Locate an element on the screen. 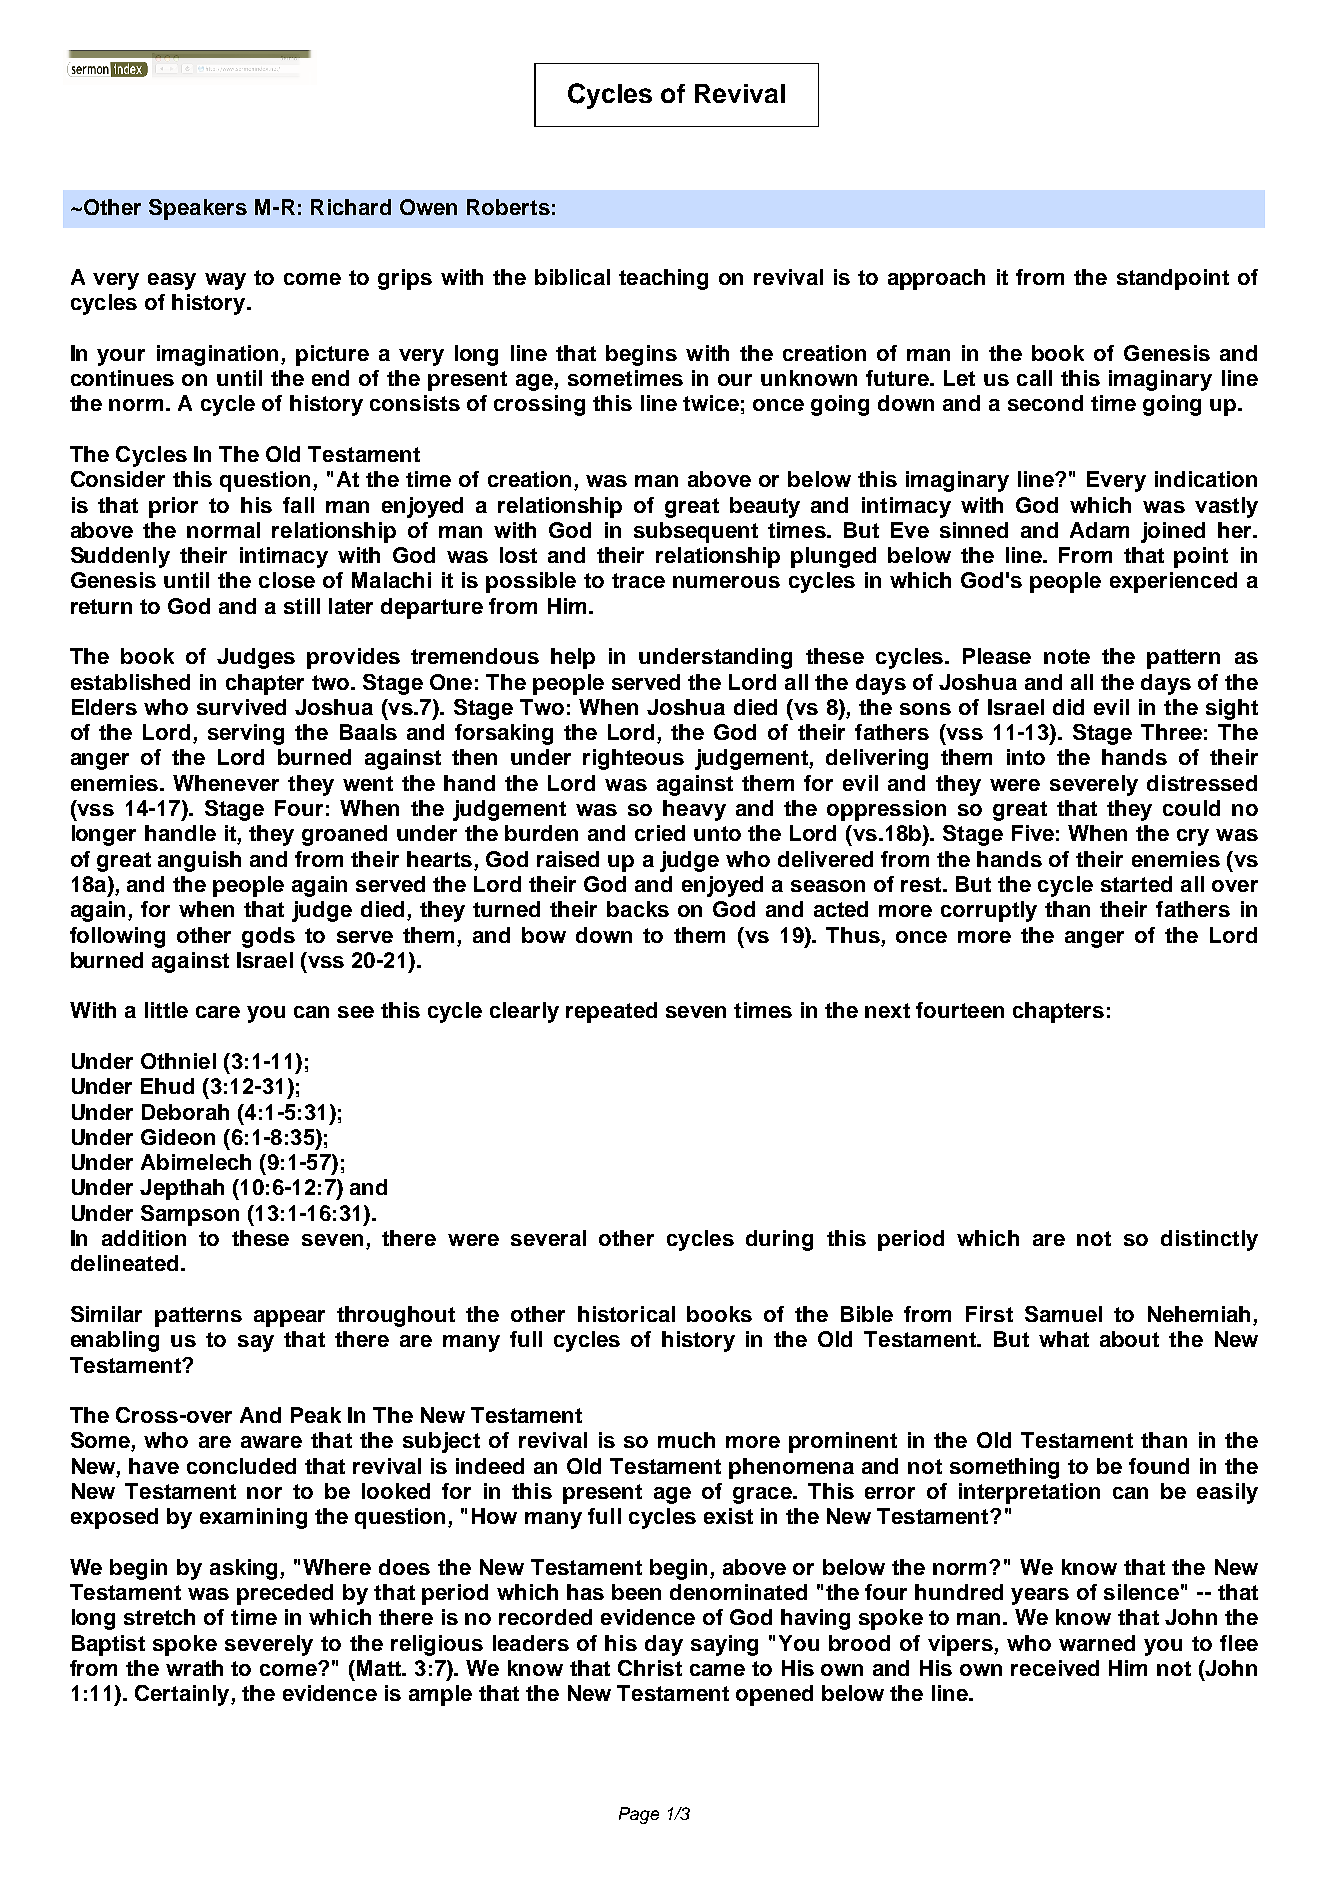  approach is located at coordinates (936, 279).
